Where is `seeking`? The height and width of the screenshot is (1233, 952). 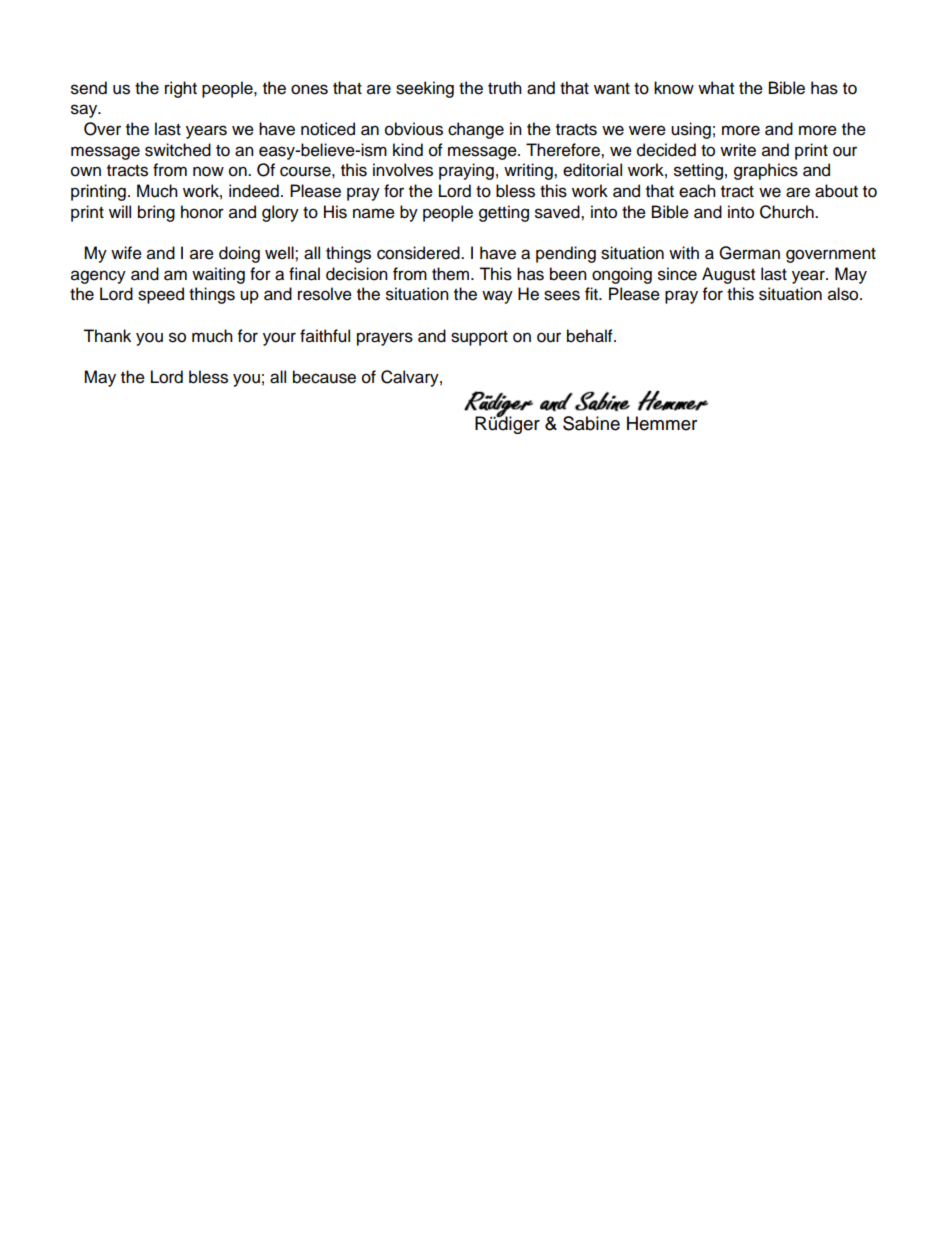
seeking is located at coordinates (425, 89).
